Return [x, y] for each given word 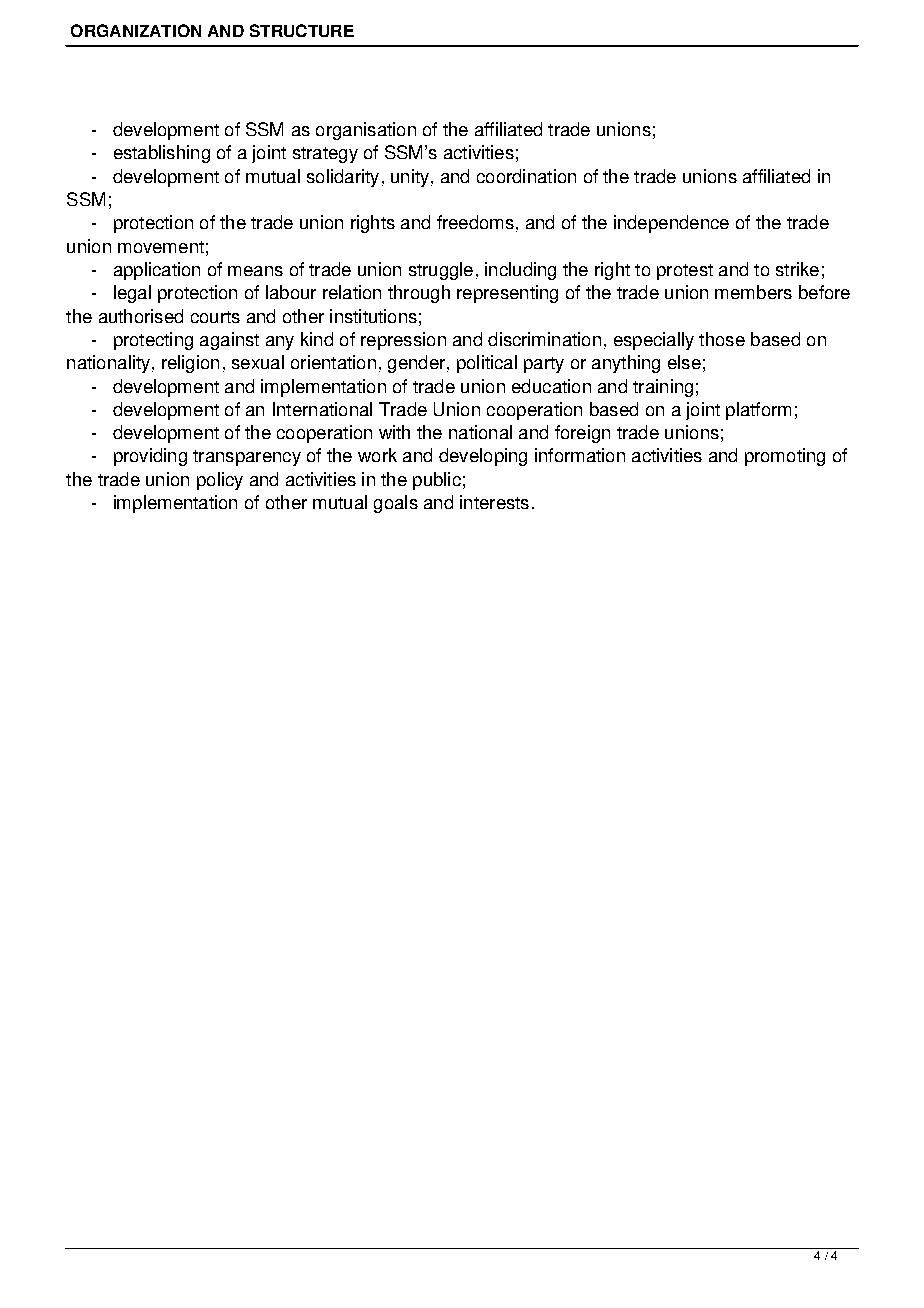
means [255, 271]
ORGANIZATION [136, 30]
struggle [441, 271]
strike [797, 269]
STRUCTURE [302, 30]
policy [220, 481]
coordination [526, 176]
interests [494, 502]
